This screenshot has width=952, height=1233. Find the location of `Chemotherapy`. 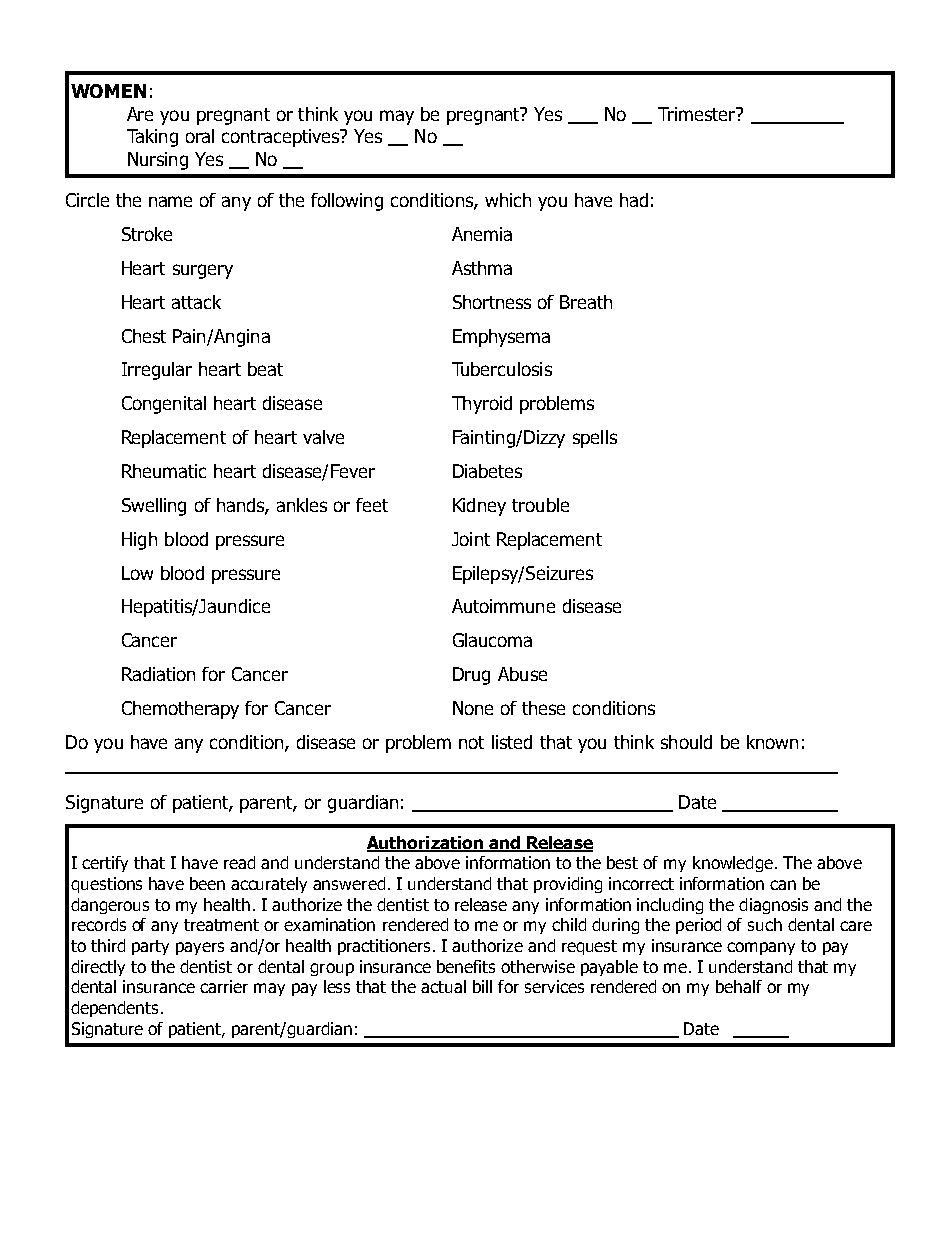

Chemotherapy is located at coordinates (180, 710).
